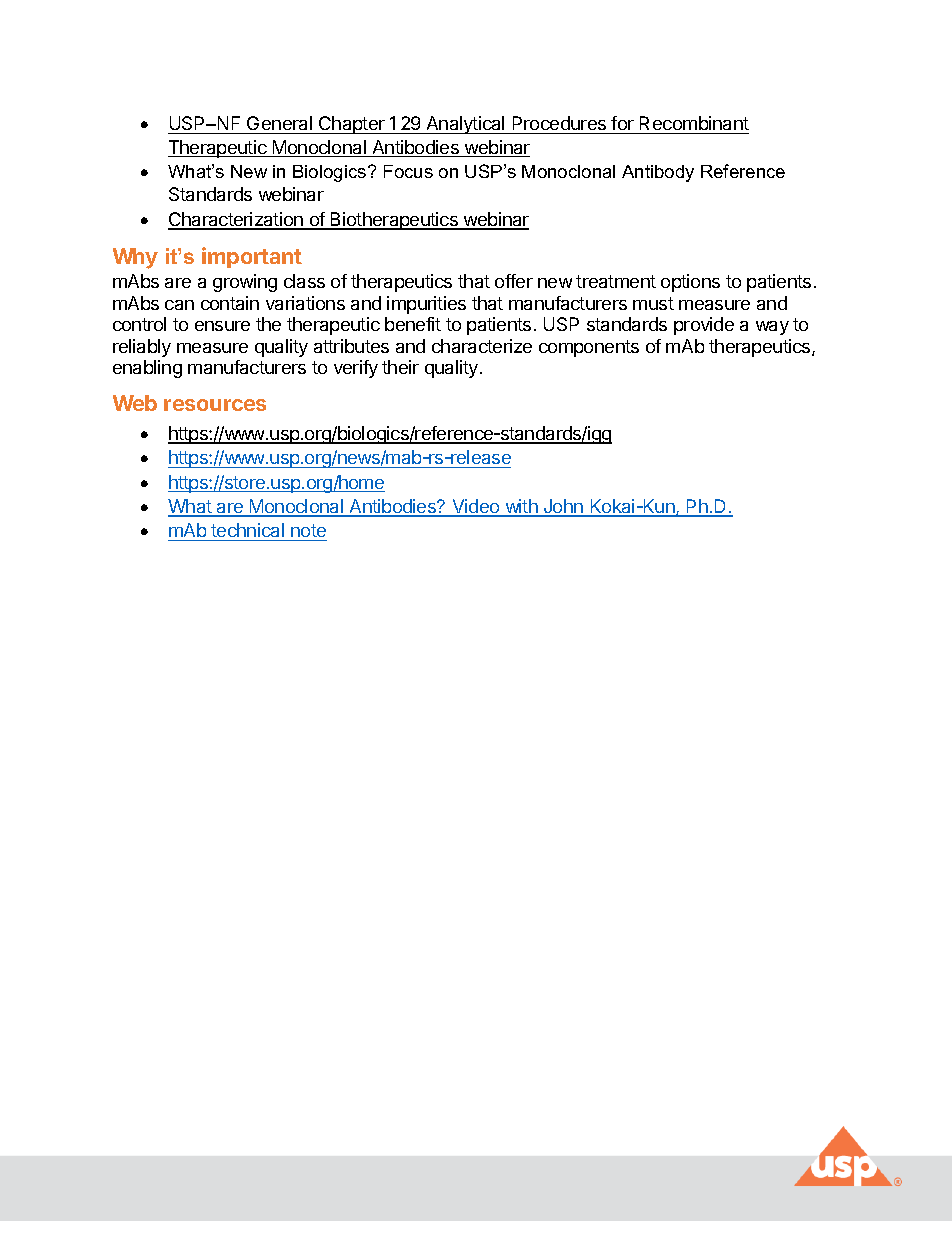 The image size is (952, 1233). I want to click on Antibody, so click(658, 173).
